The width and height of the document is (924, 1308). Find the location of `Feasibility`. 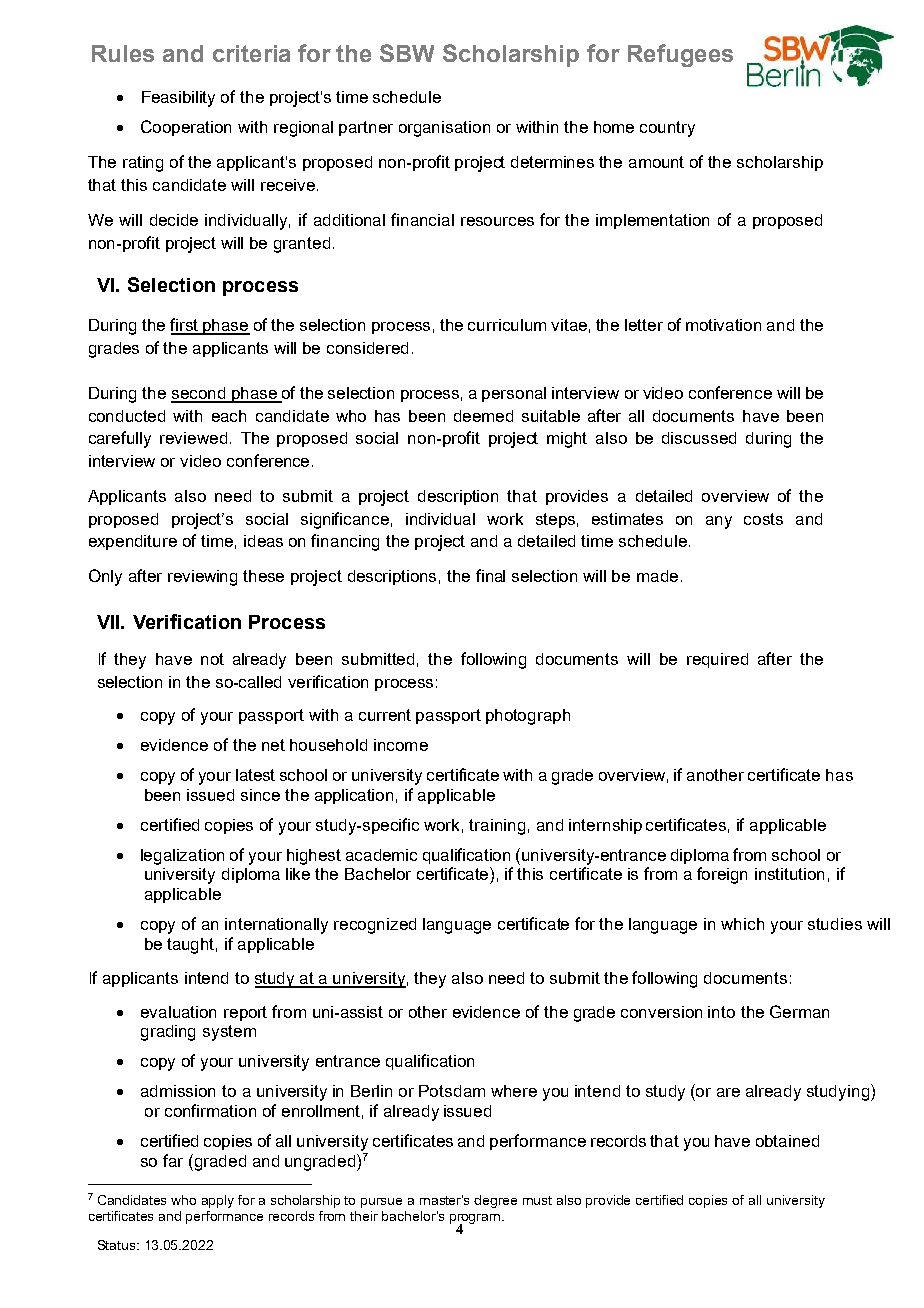

Feasibility is located at coordinates (178, 99).
